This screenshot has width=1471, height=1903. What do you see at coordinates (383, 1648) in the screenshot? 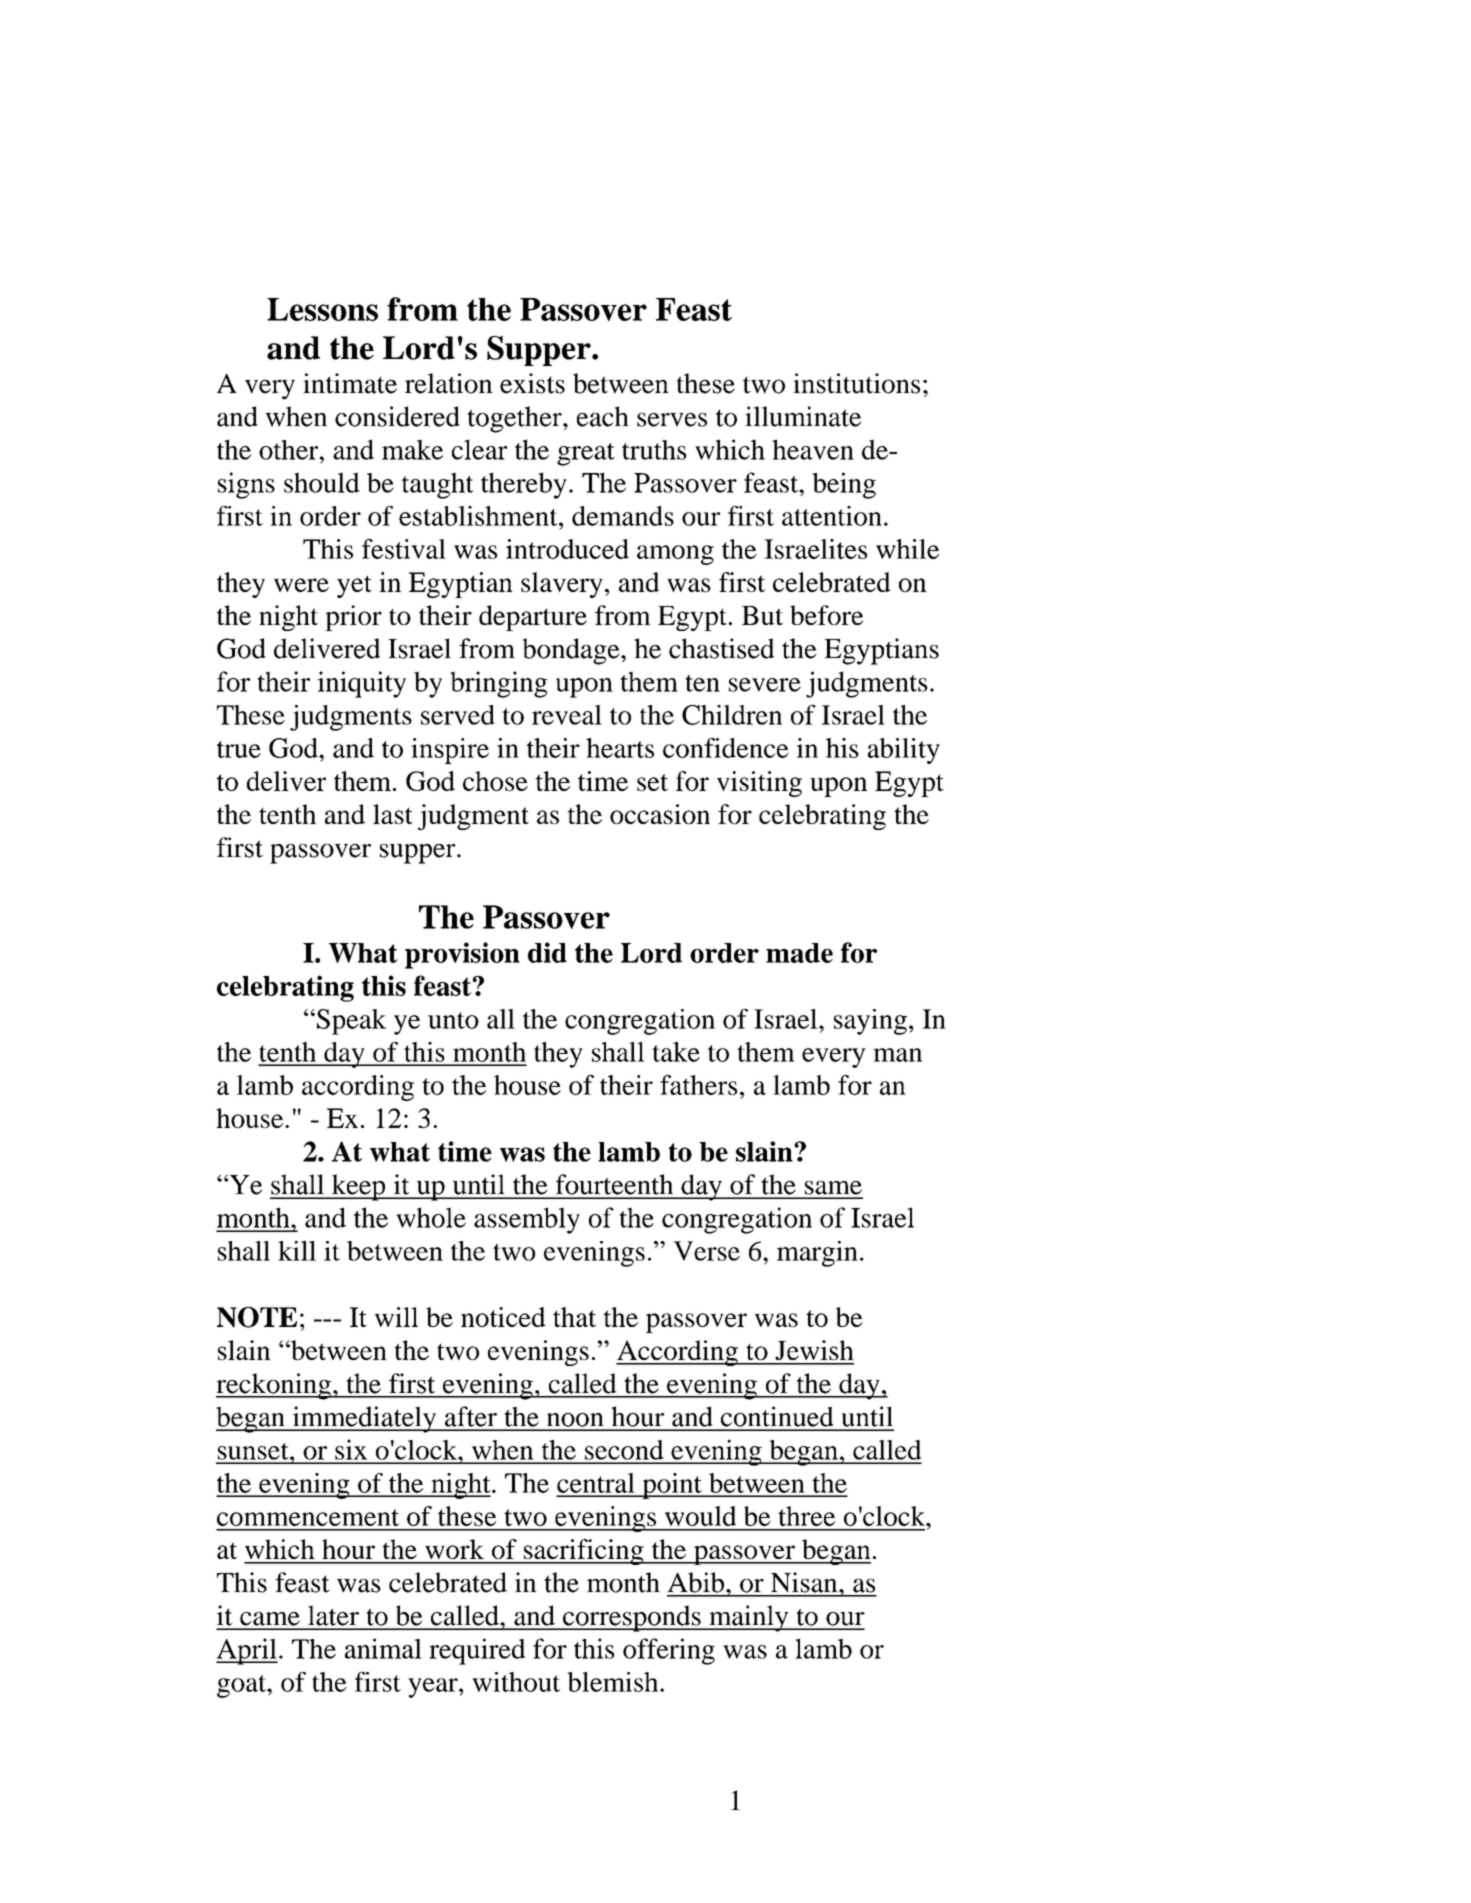
I see `animal` at bounding box center [383, 1648].
